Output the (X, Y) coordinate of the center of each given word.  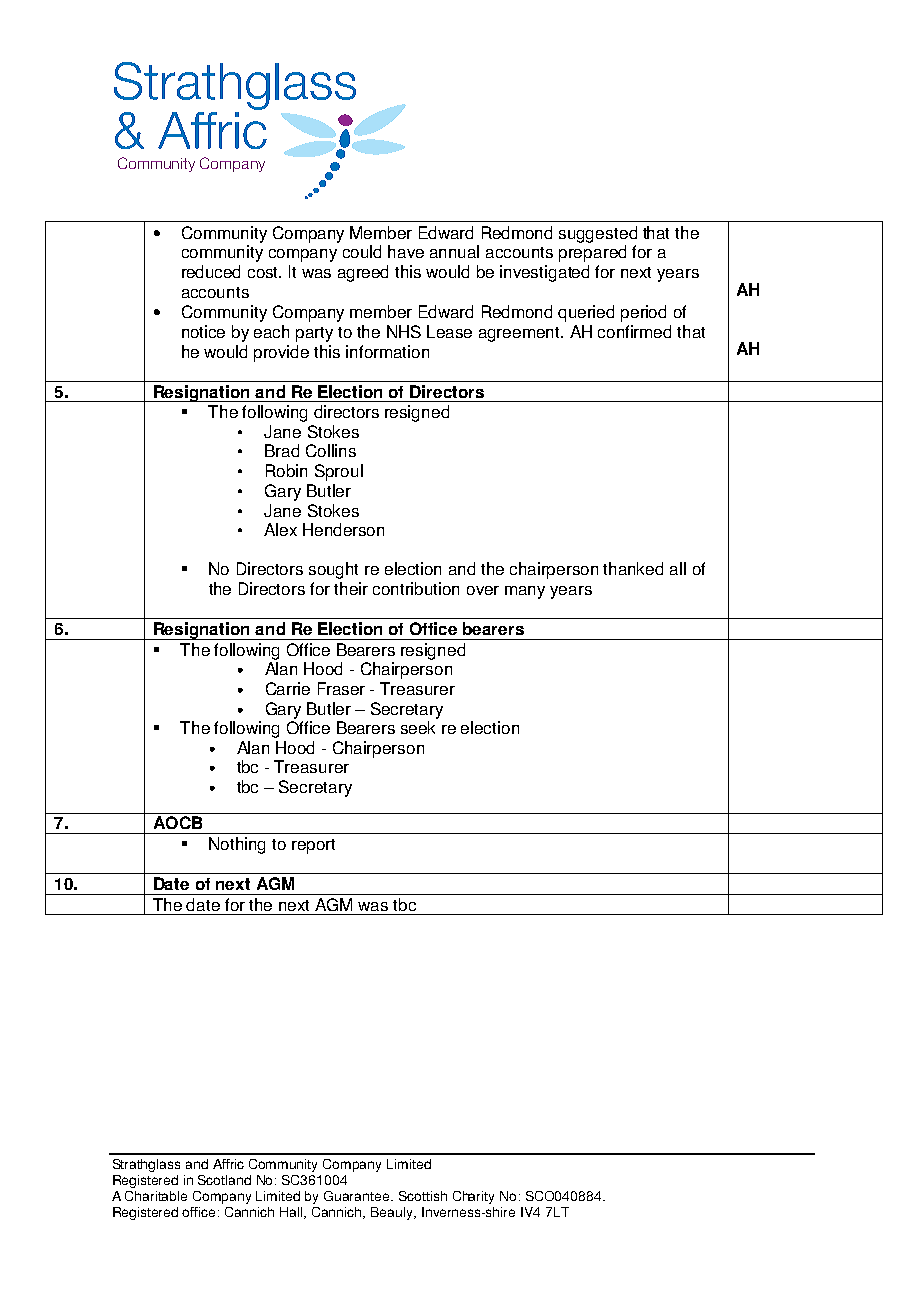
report (313, 846)
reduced (211, 271)
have (406, 251)
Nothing (237, 845)
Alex (280, 529)
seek (418, 727)
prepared (592, 253)
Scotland (224, 1180)
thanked (633, 568)
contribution (416, 588)
